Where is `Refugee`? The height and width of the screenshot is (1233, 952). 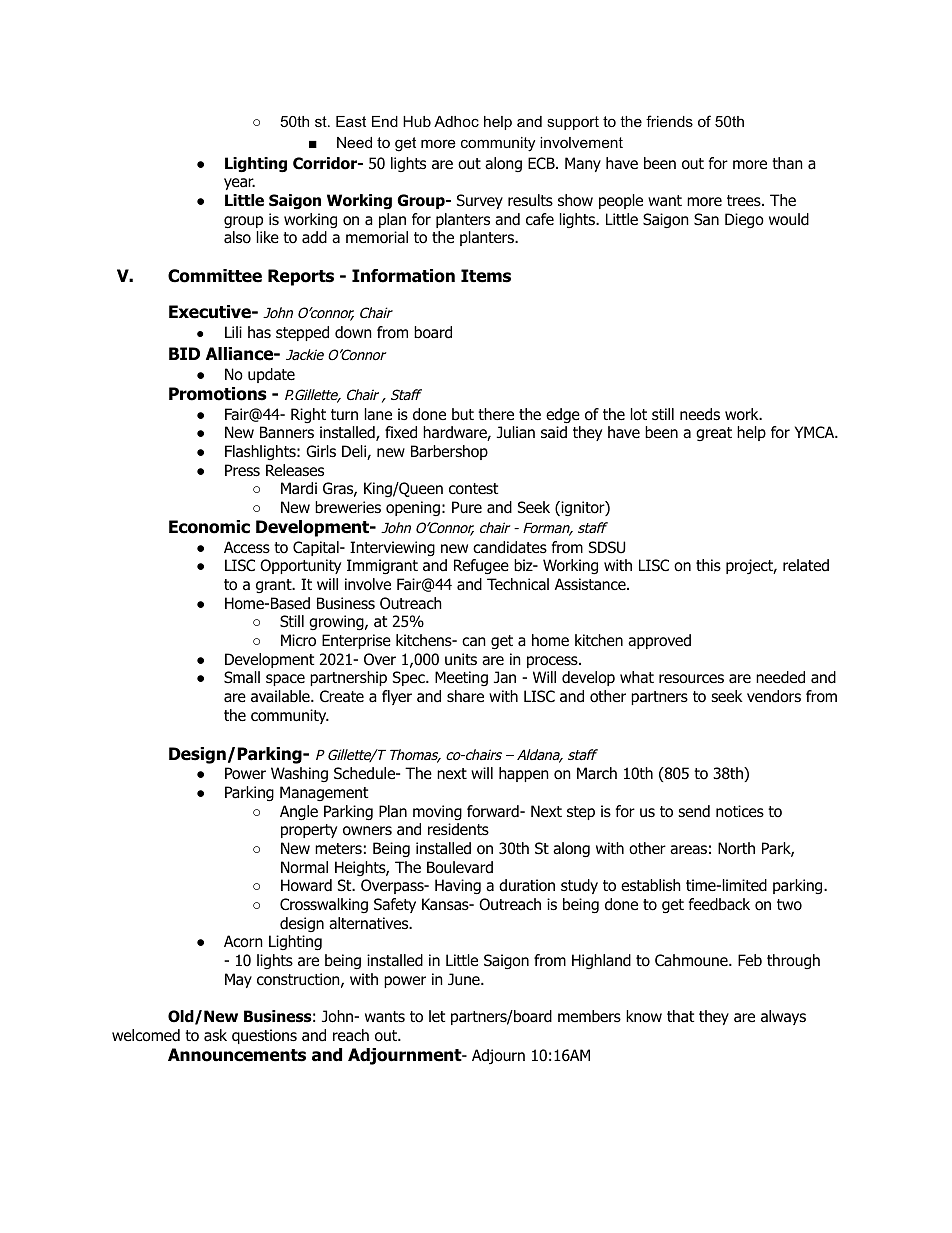 Refugee is located at coordinates (481, 567).
